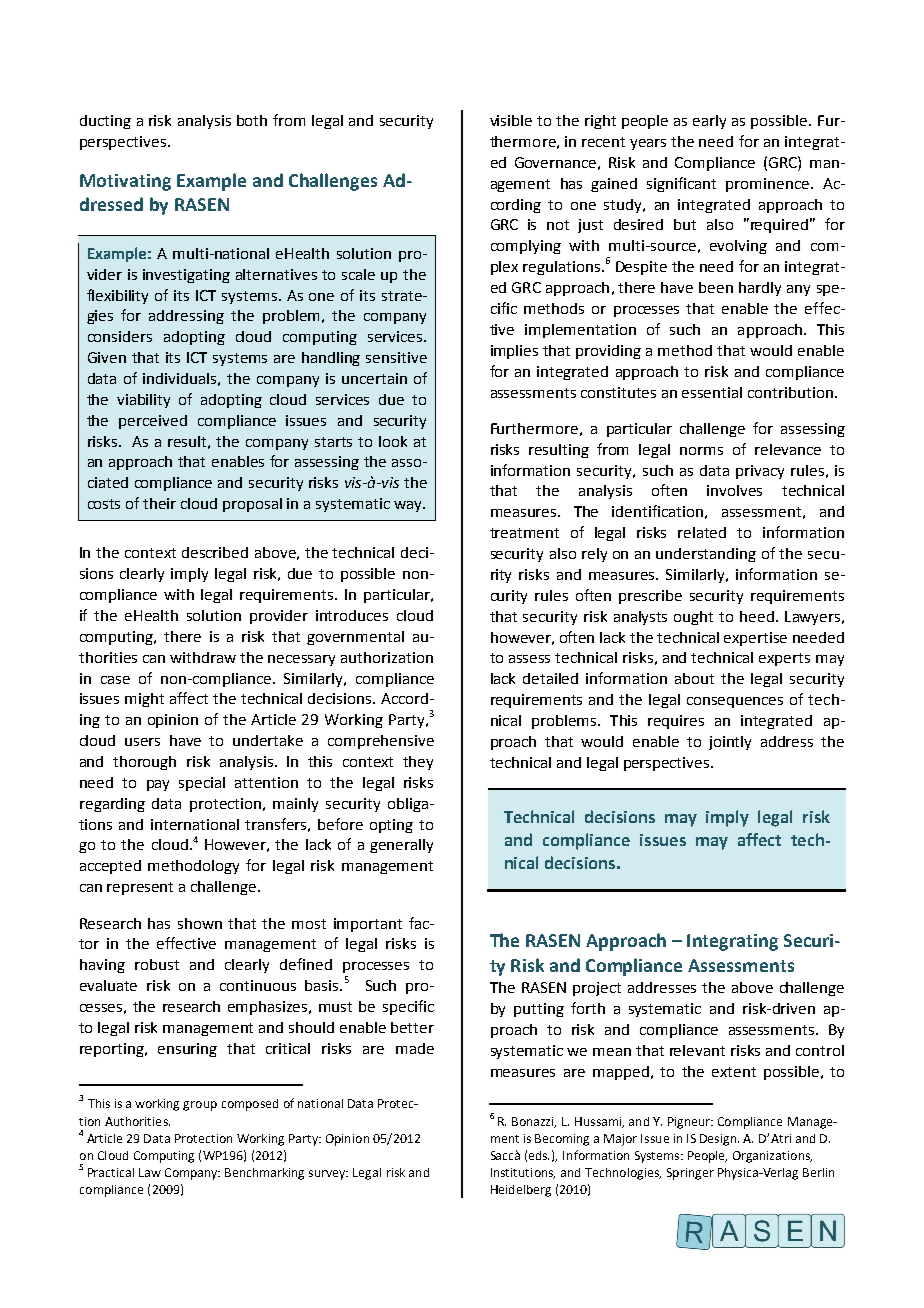  I want to click on Motivating, so click(125, 182).
